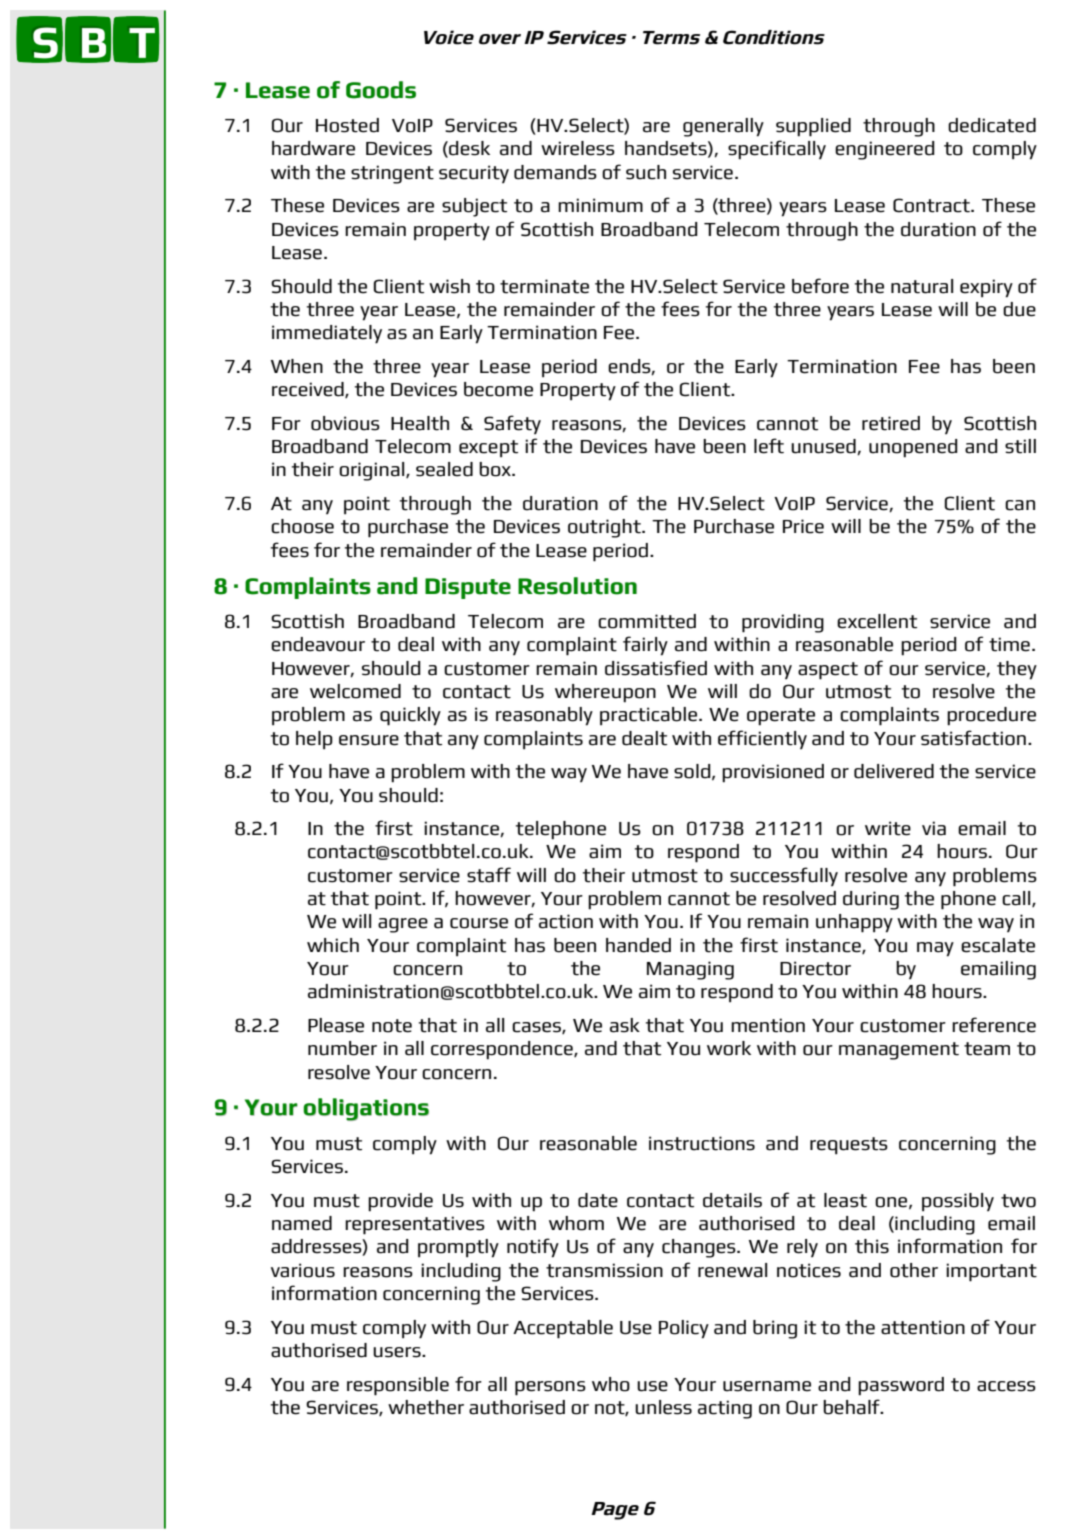 This document has height=1539, width=1088. Describe the element at coordinates (901, 1386) in the document. I see `password` at that location.
